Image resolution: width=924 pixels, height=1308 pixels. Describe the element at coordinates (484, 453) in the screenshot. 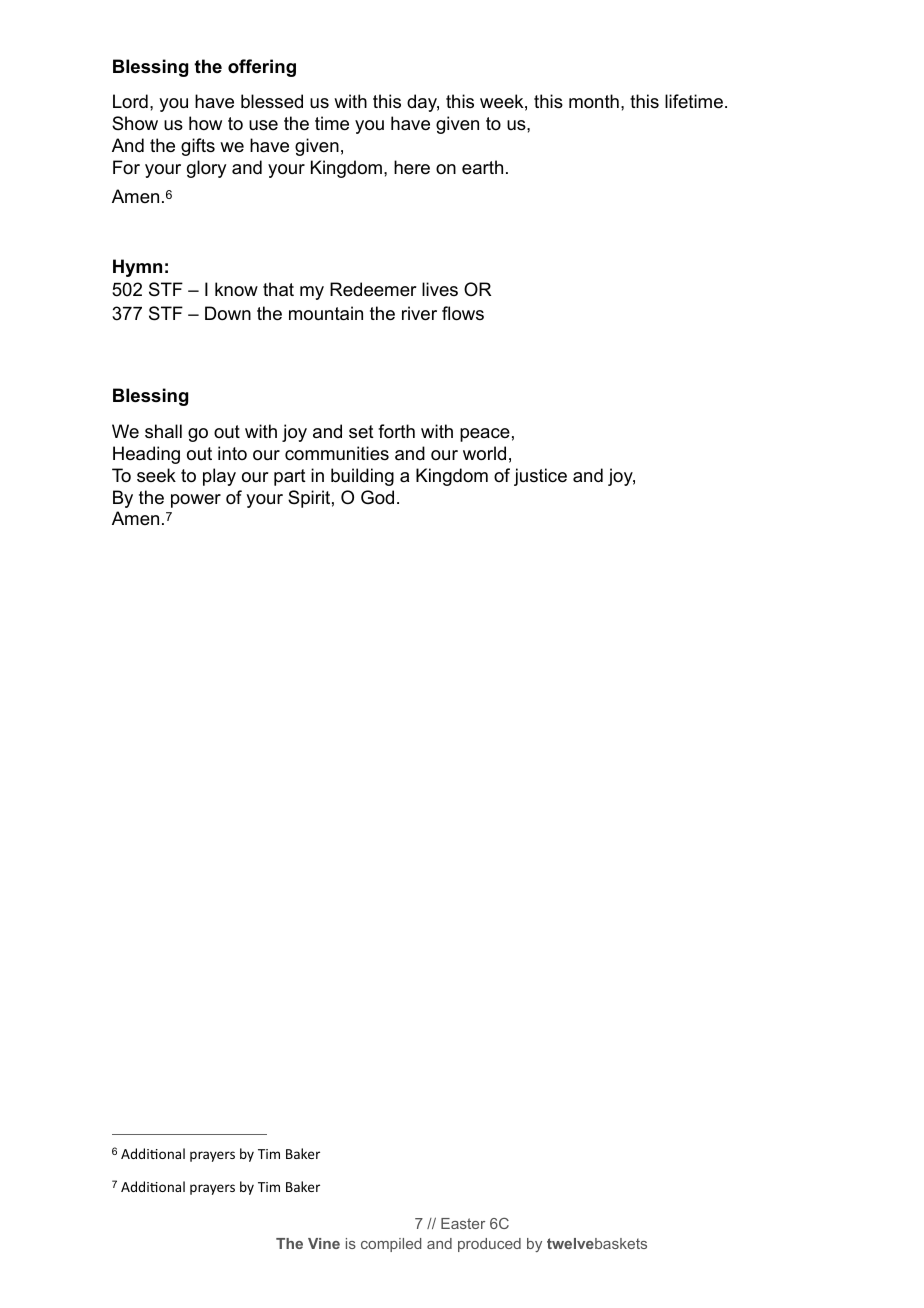

I see `world` at that location.
